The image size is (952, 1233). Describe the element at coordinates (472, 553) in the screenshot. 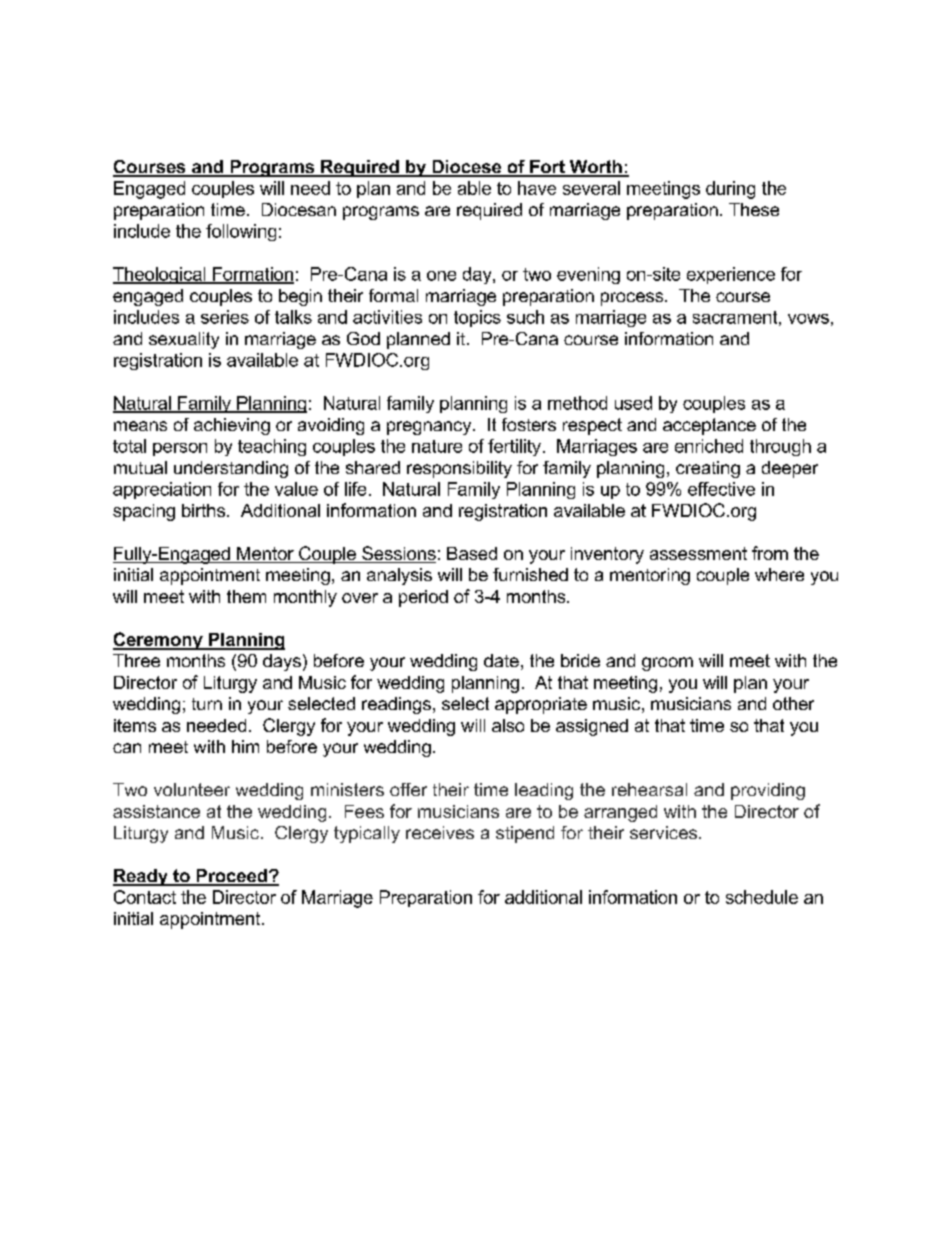

I see `Based` at that location.
